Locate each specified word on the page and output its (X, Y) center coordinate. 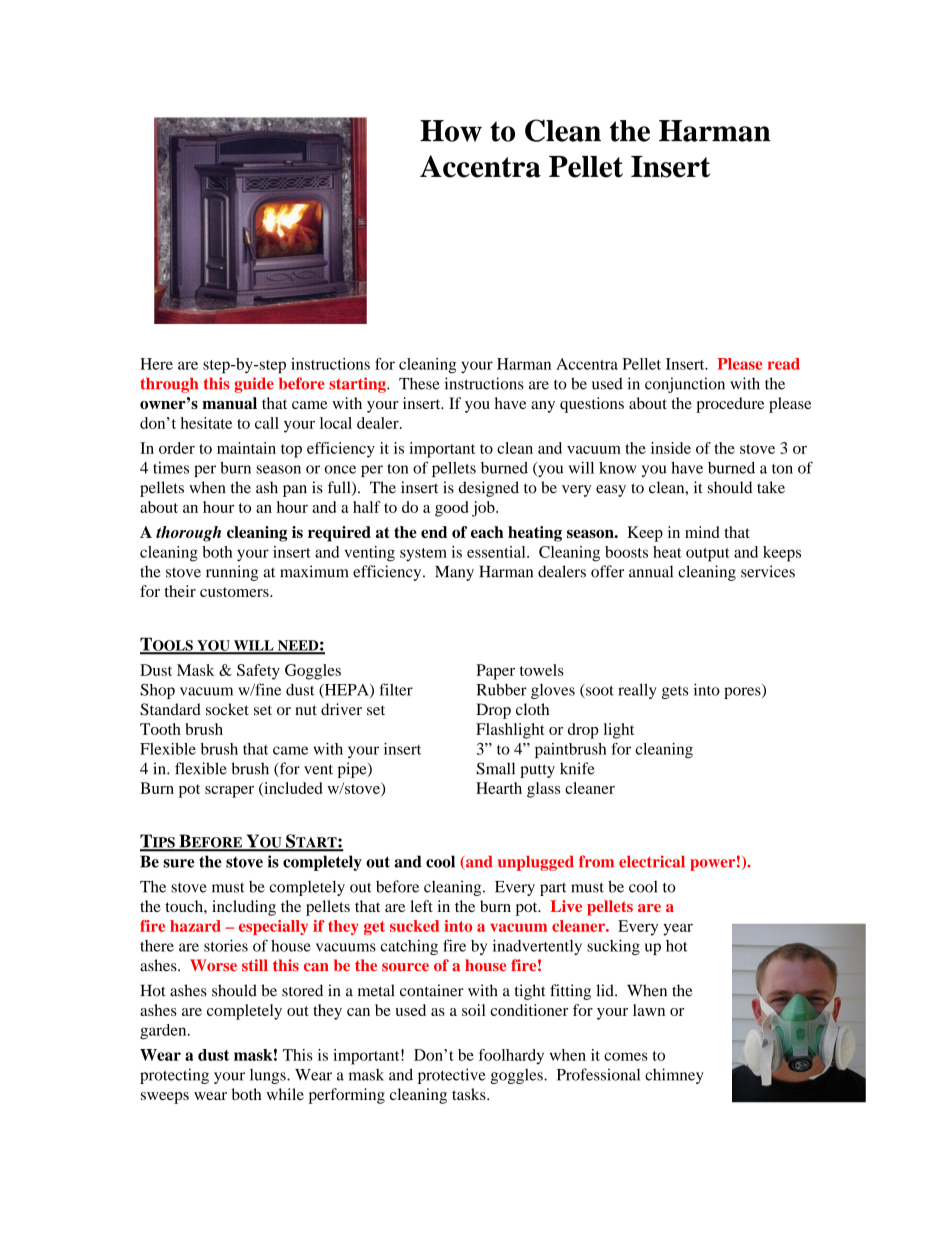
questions (592, 405)
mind (702, 532)
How (451, 131)
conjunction (685, 385)
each (487, 532)
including (244, 908)
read (784, 364)
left (421, 906)
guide (254, 385)
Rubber (501, 690)
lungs (269, 1076)
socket (227, 709)
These (419, 383)
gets (675, 692)
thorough (188, 534)
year (678, 930)
